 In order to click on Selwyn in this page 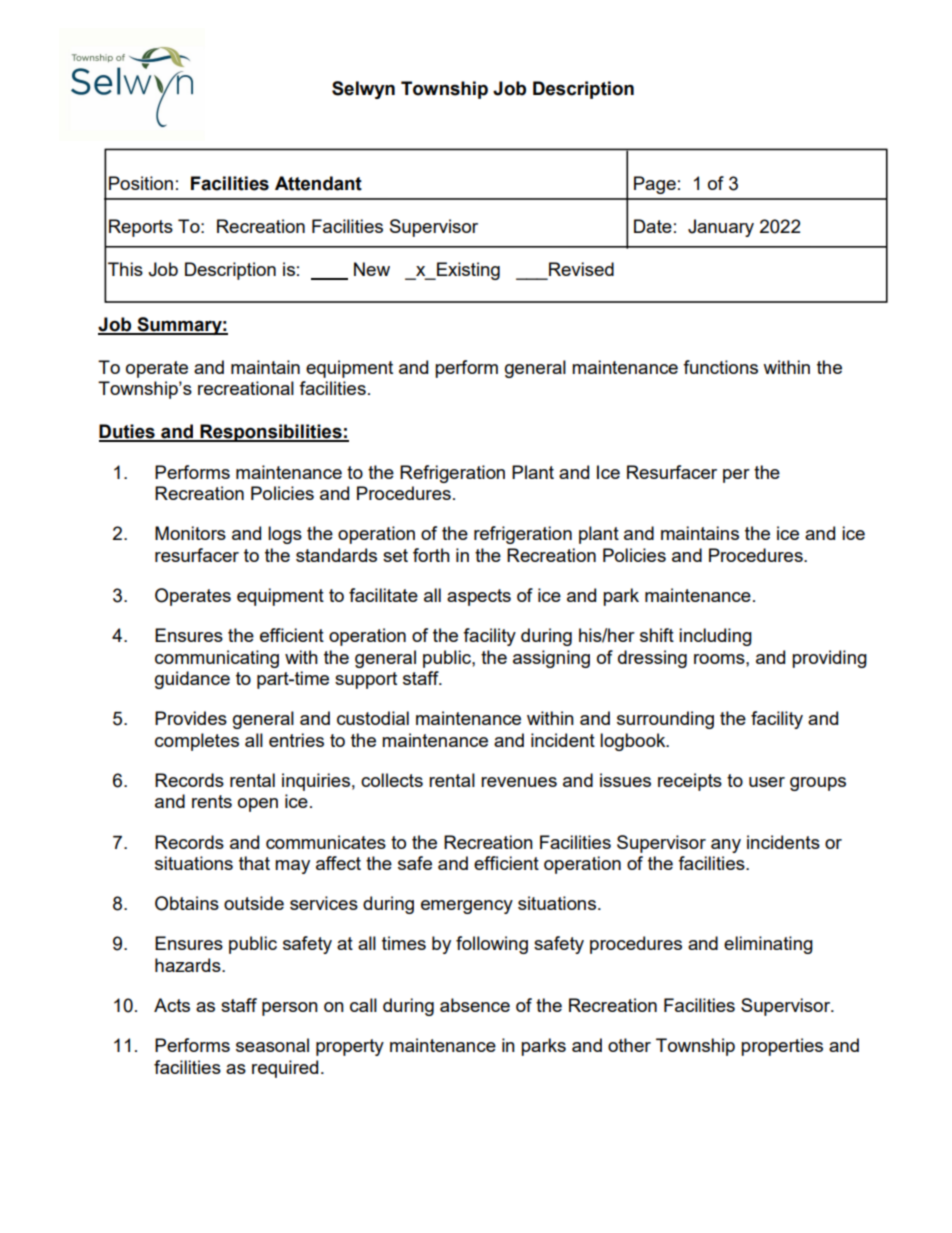, I will do `click(363, 90)`.
